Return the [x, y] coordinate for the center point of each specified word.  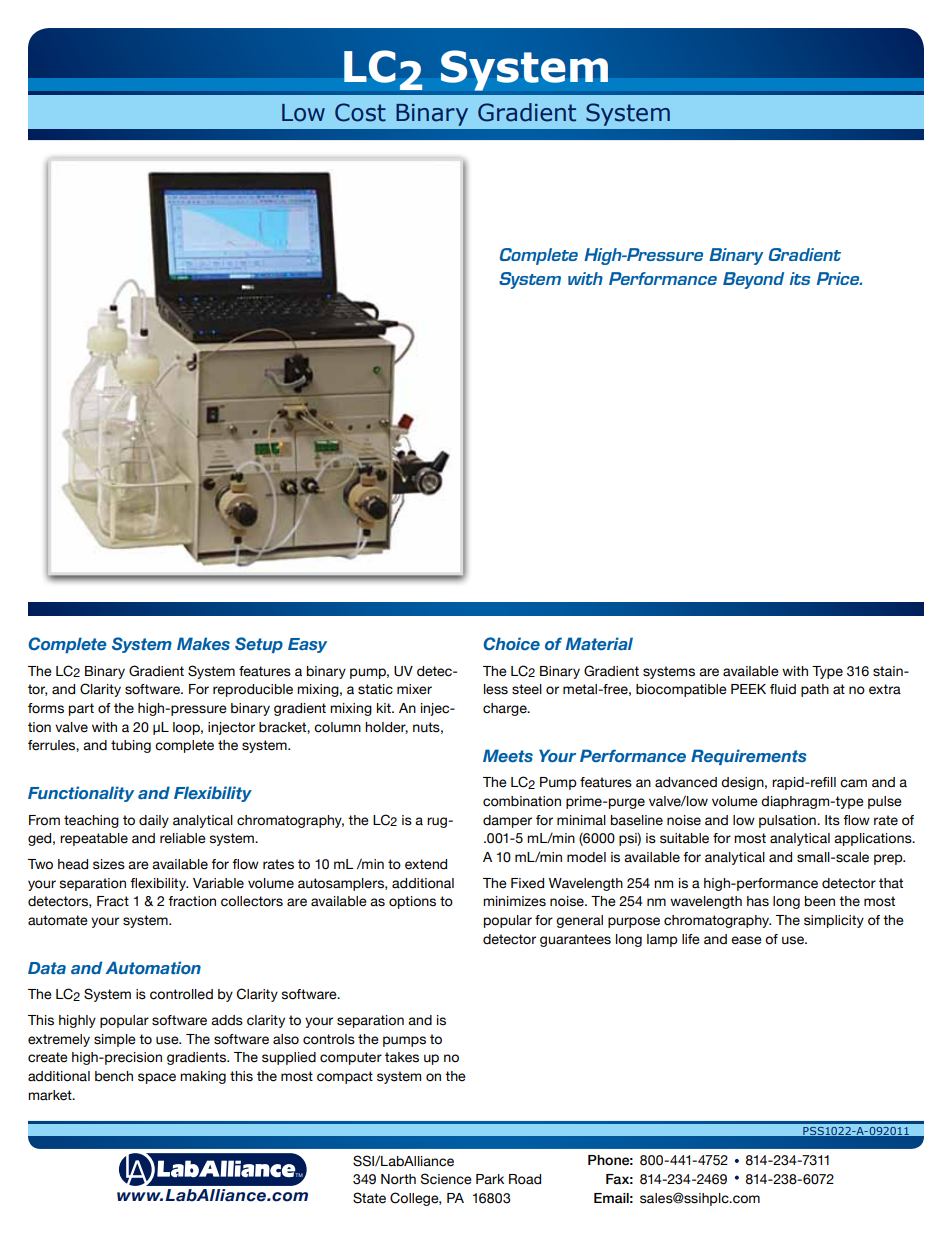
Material [599, 643]
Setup [259, 645]
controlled [181, 994]
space [157, 1078]
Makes [203, 643]
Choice [512, 643]
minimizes [514, 901]
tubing [131, 746]
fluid [783, 689]
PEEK [748, 689]
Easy [307, 645]
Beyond [753, 280]
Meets [508, 755]
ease [746, 940]
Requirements [749, 757]
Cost [360, 112]
